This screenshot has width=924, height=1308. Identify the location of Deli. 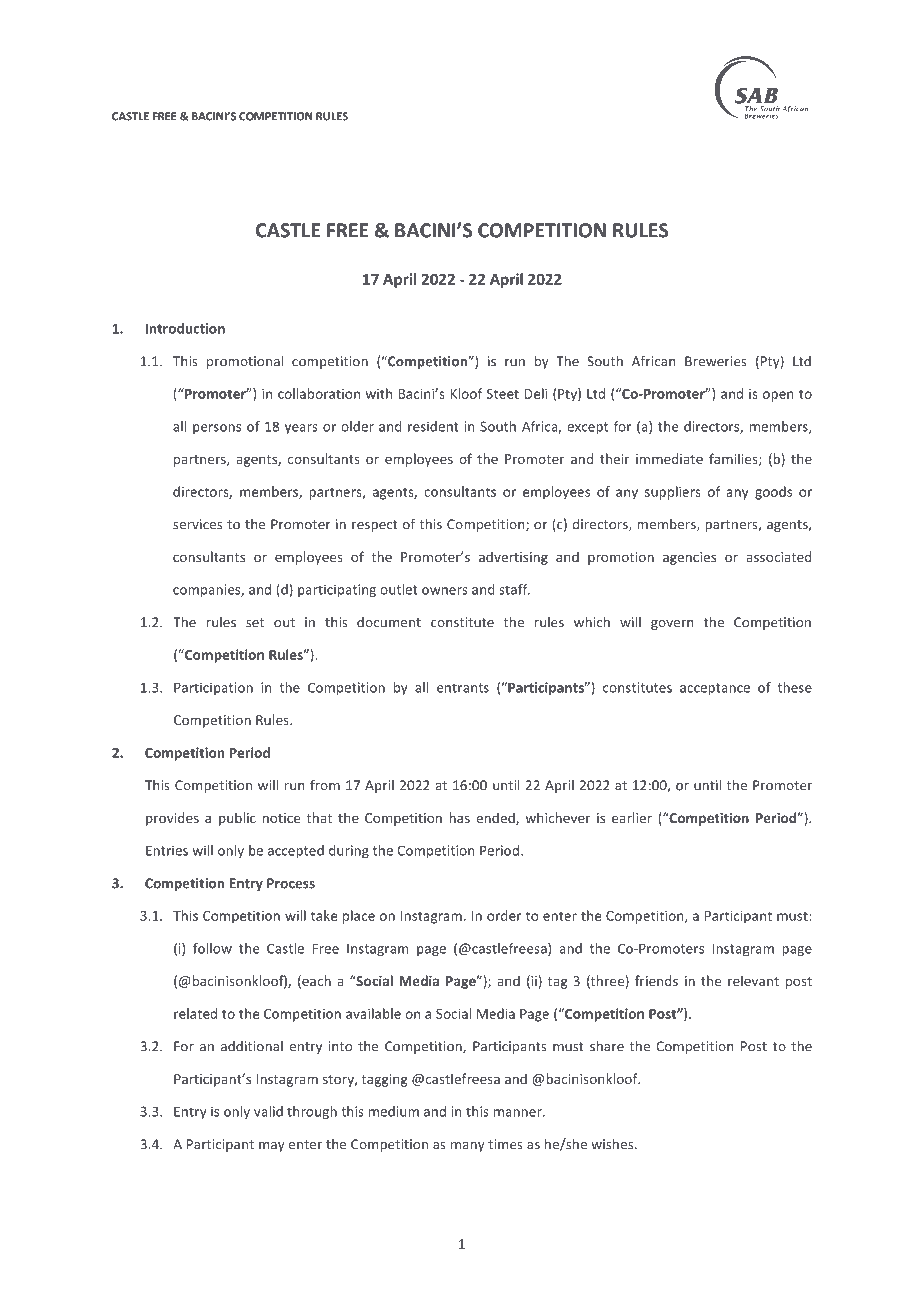
(536, 393).
